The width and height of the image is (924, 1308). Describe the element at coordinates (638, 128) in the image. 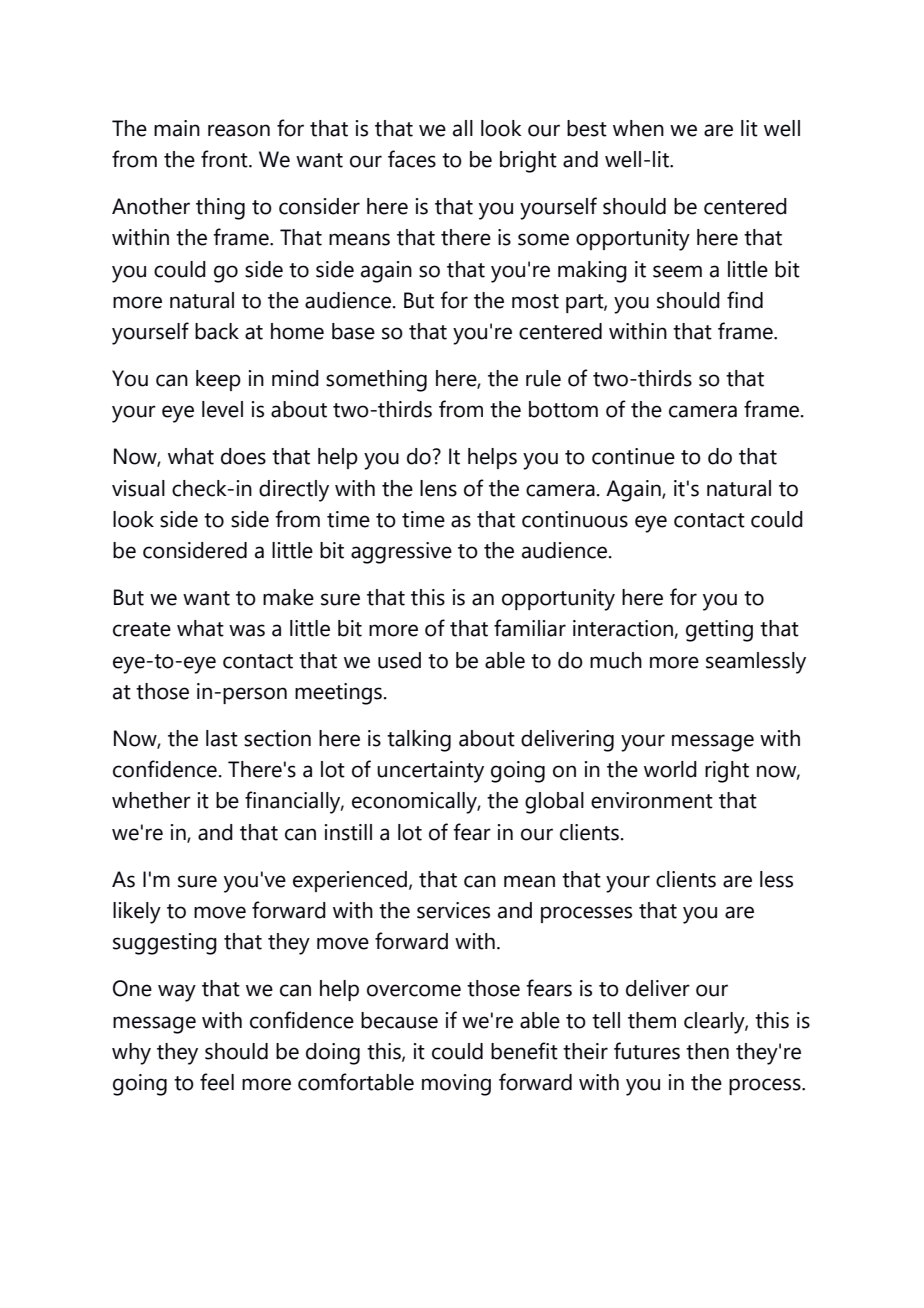

I see `when` at that location.
